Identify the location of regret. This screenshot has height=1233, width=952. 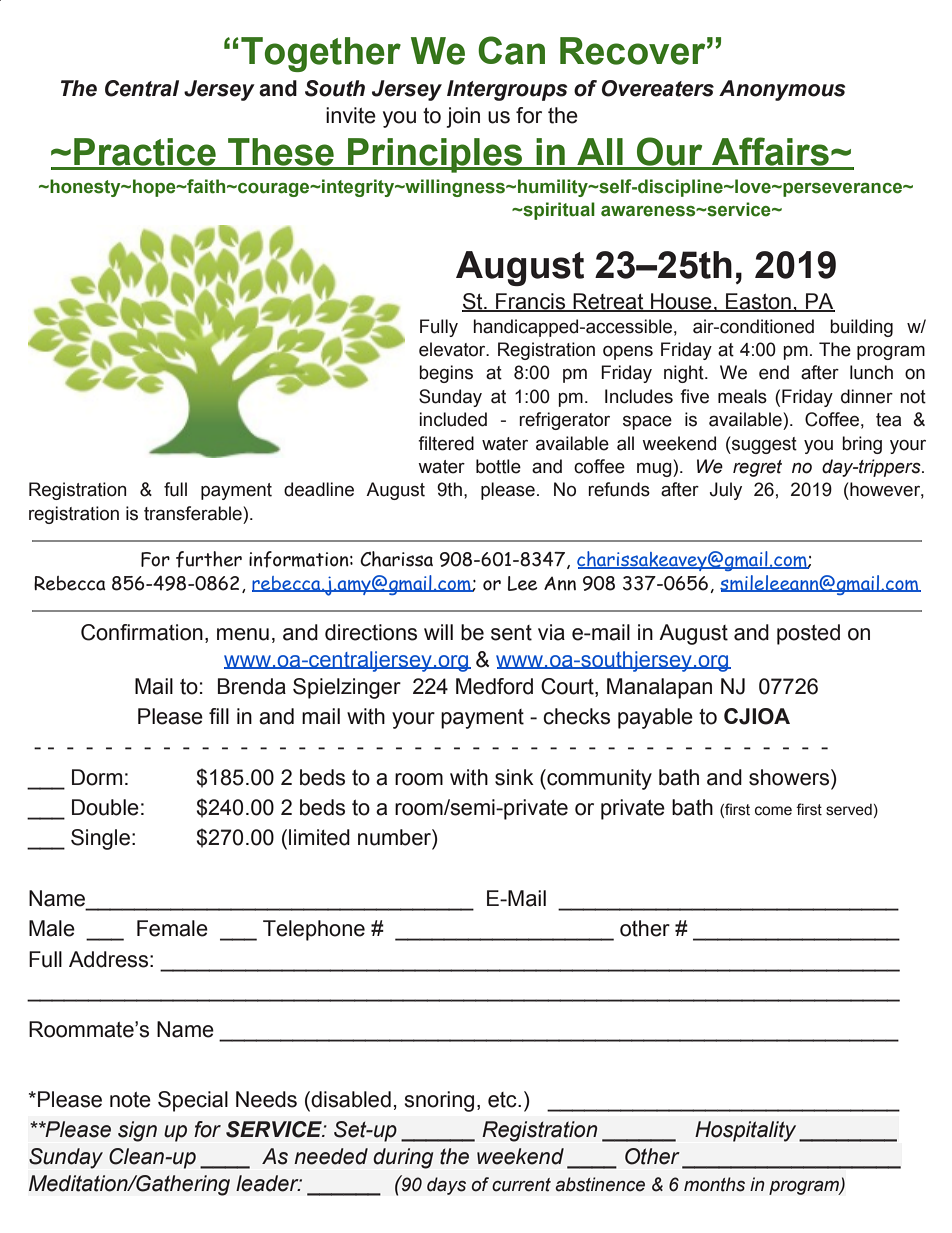
(757, 468).
